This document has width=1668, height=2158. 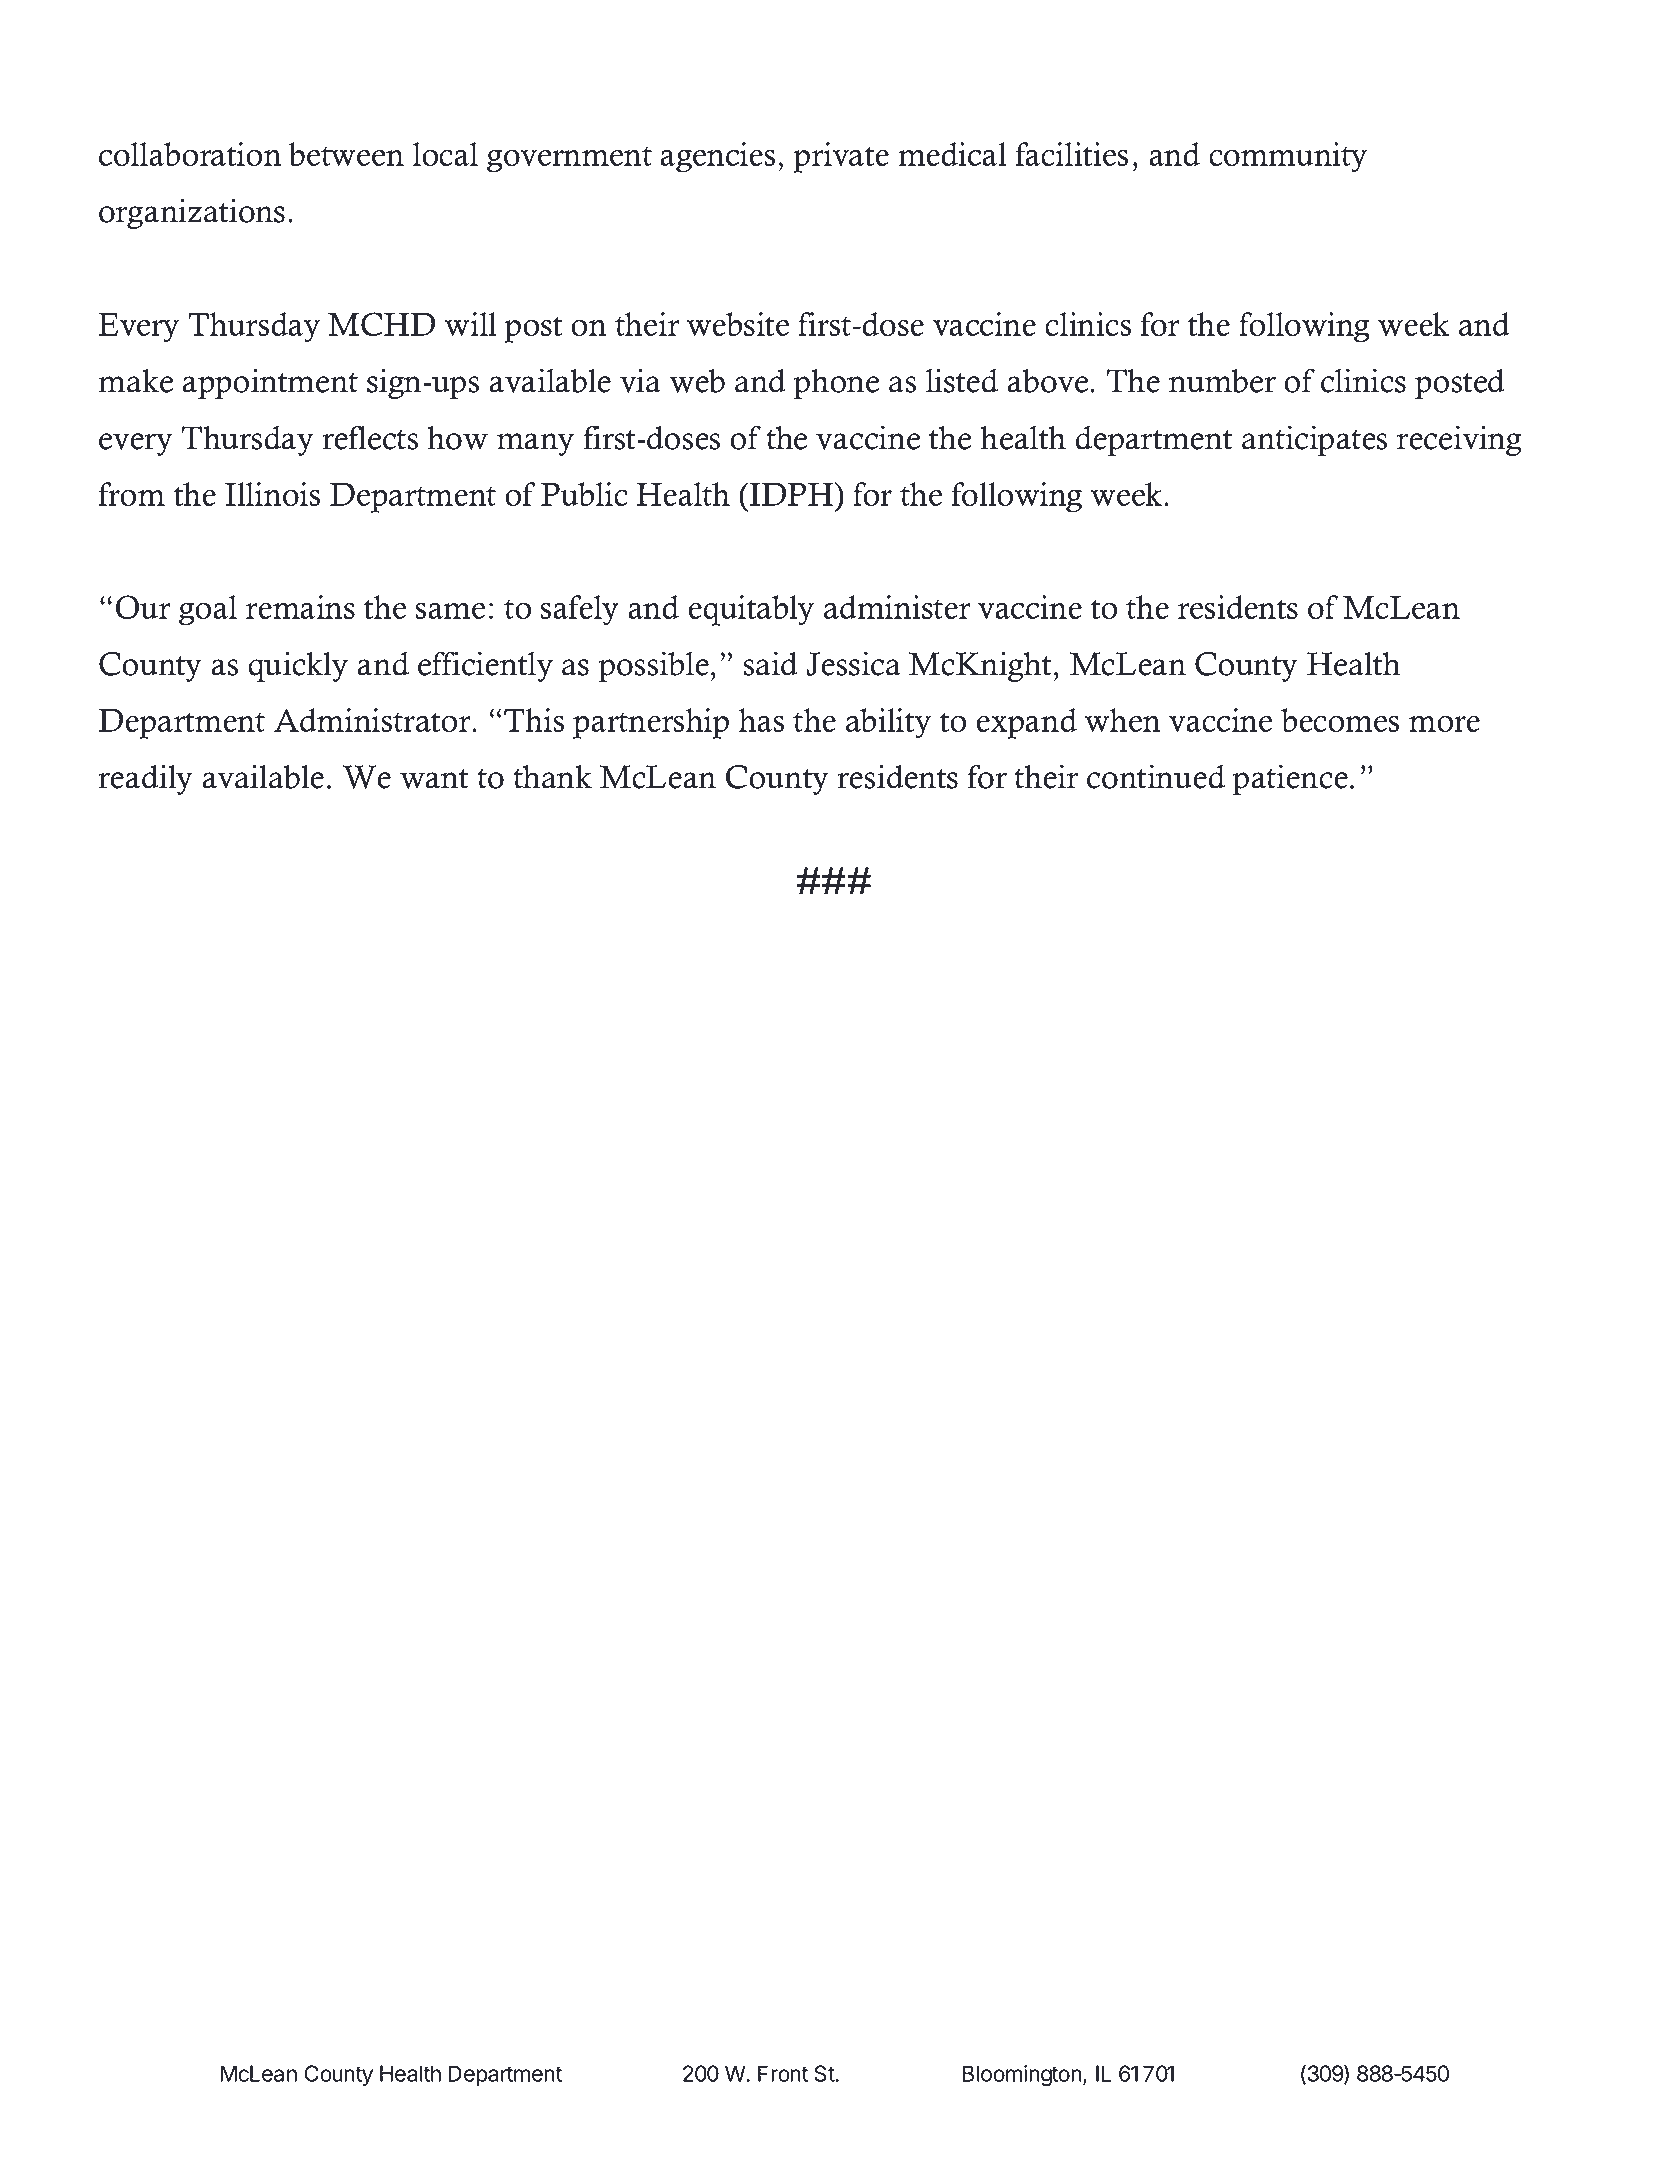 I want to click on patience, so click(x=1290, y=779).
